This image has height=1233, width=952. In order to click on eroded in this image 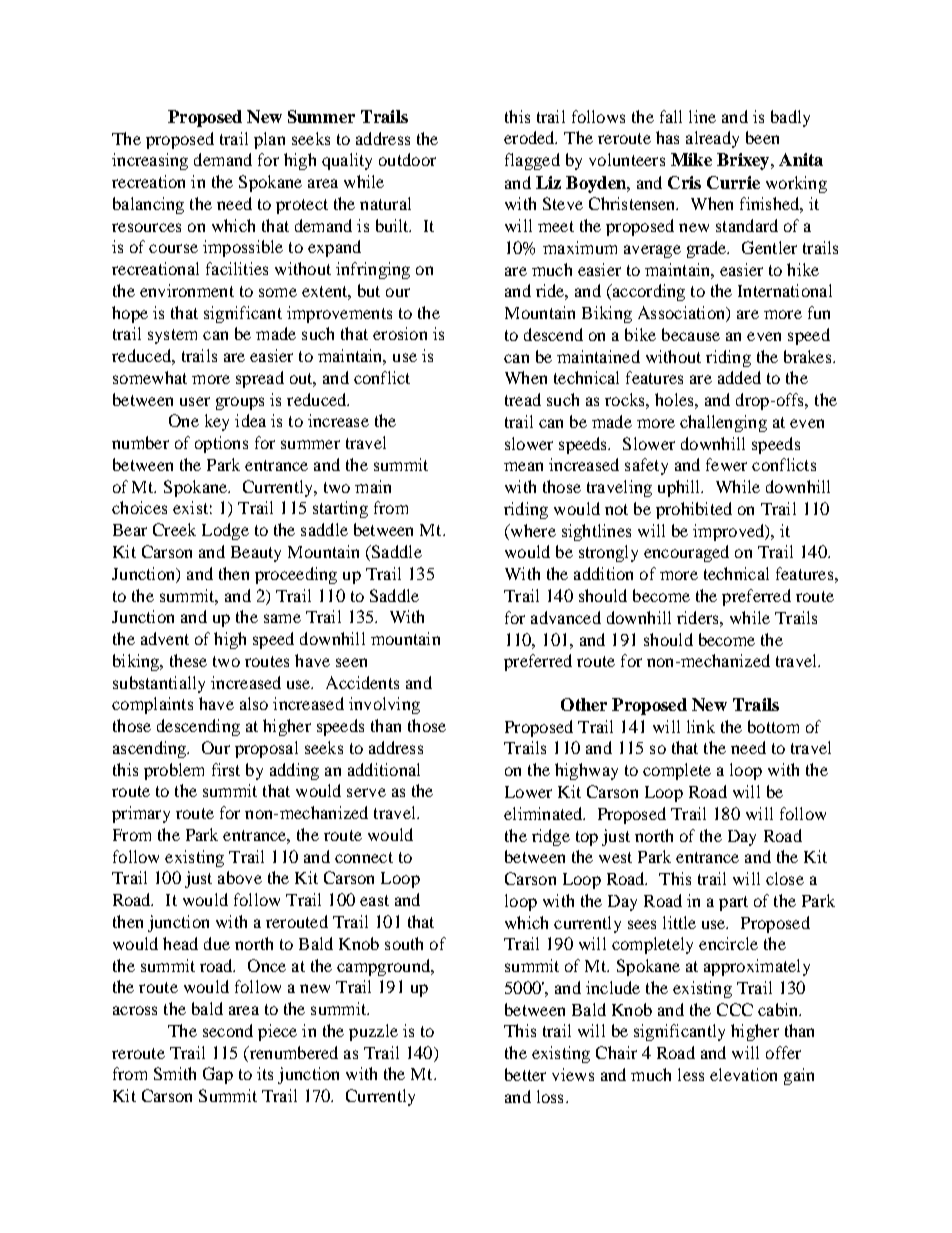, I will do `click(530, 137)`.
